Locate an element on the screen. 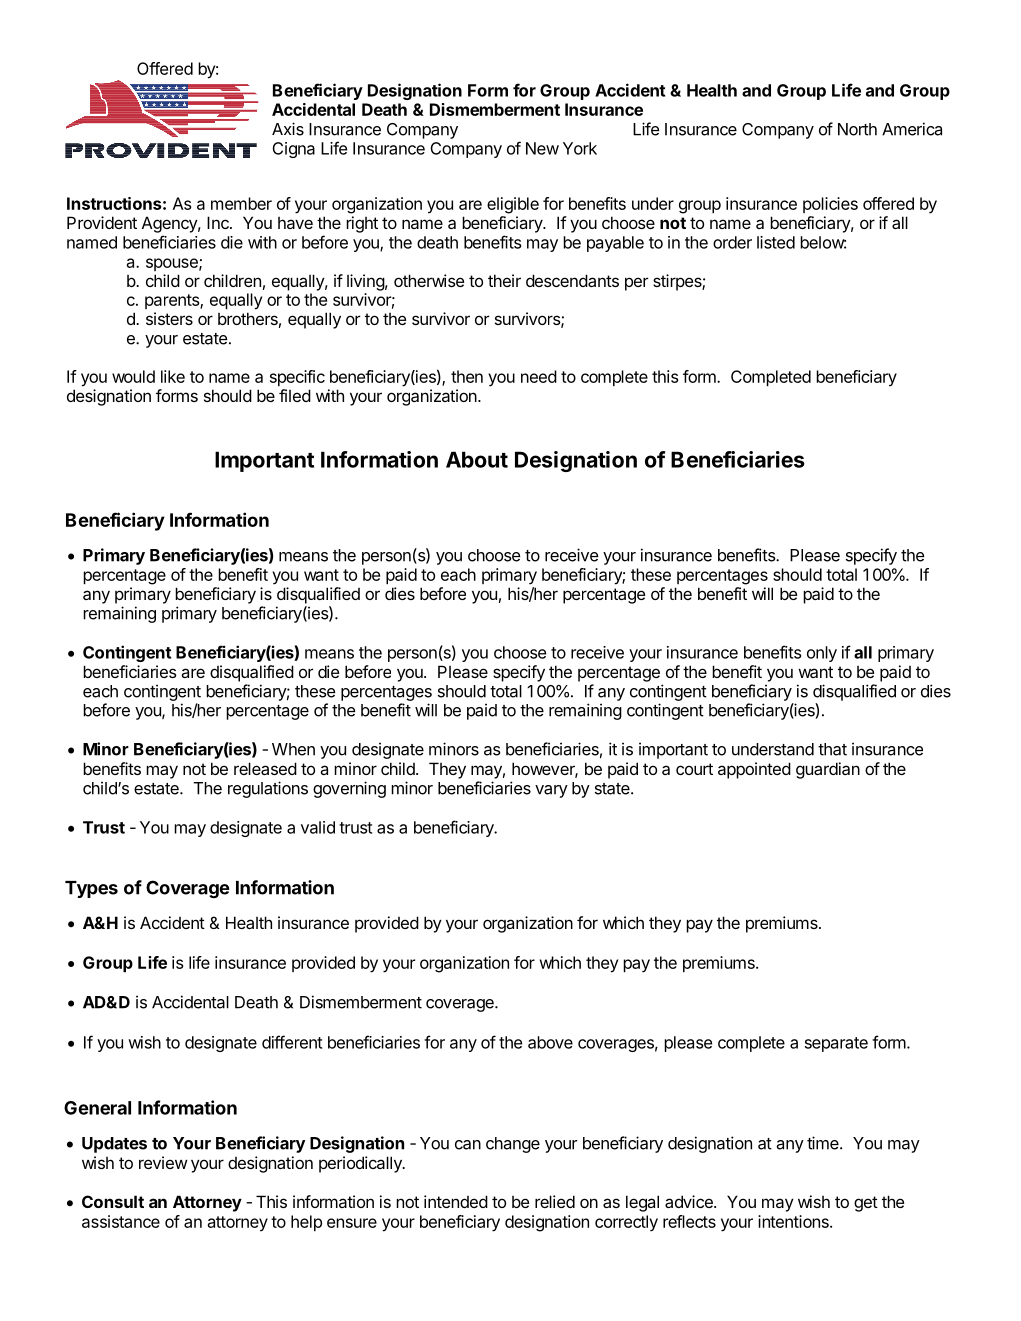  North is located at coordinates (857, 129).
